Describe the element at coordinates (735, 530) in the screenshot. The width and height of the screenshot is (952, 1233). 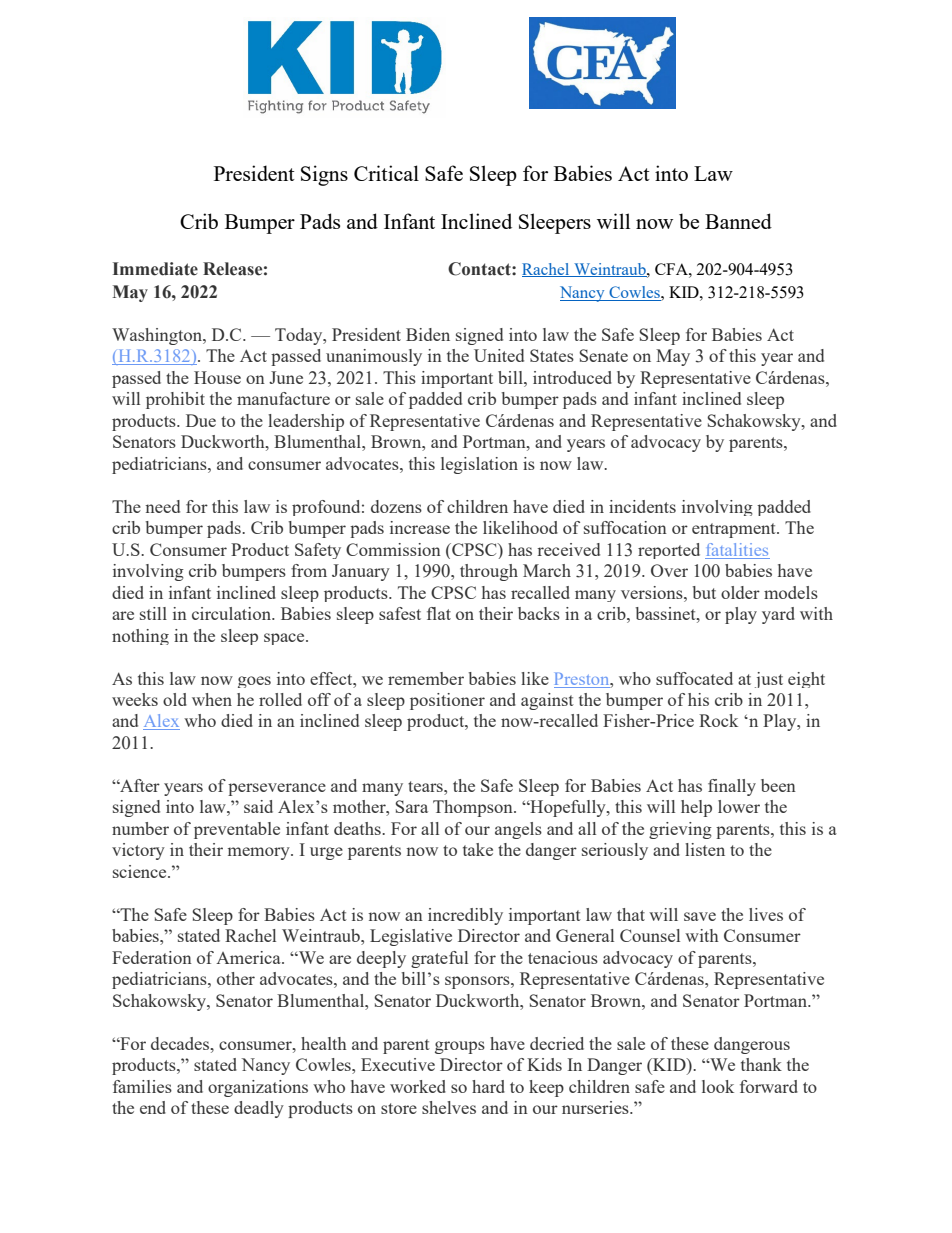
I see `entrapment` at that location.
